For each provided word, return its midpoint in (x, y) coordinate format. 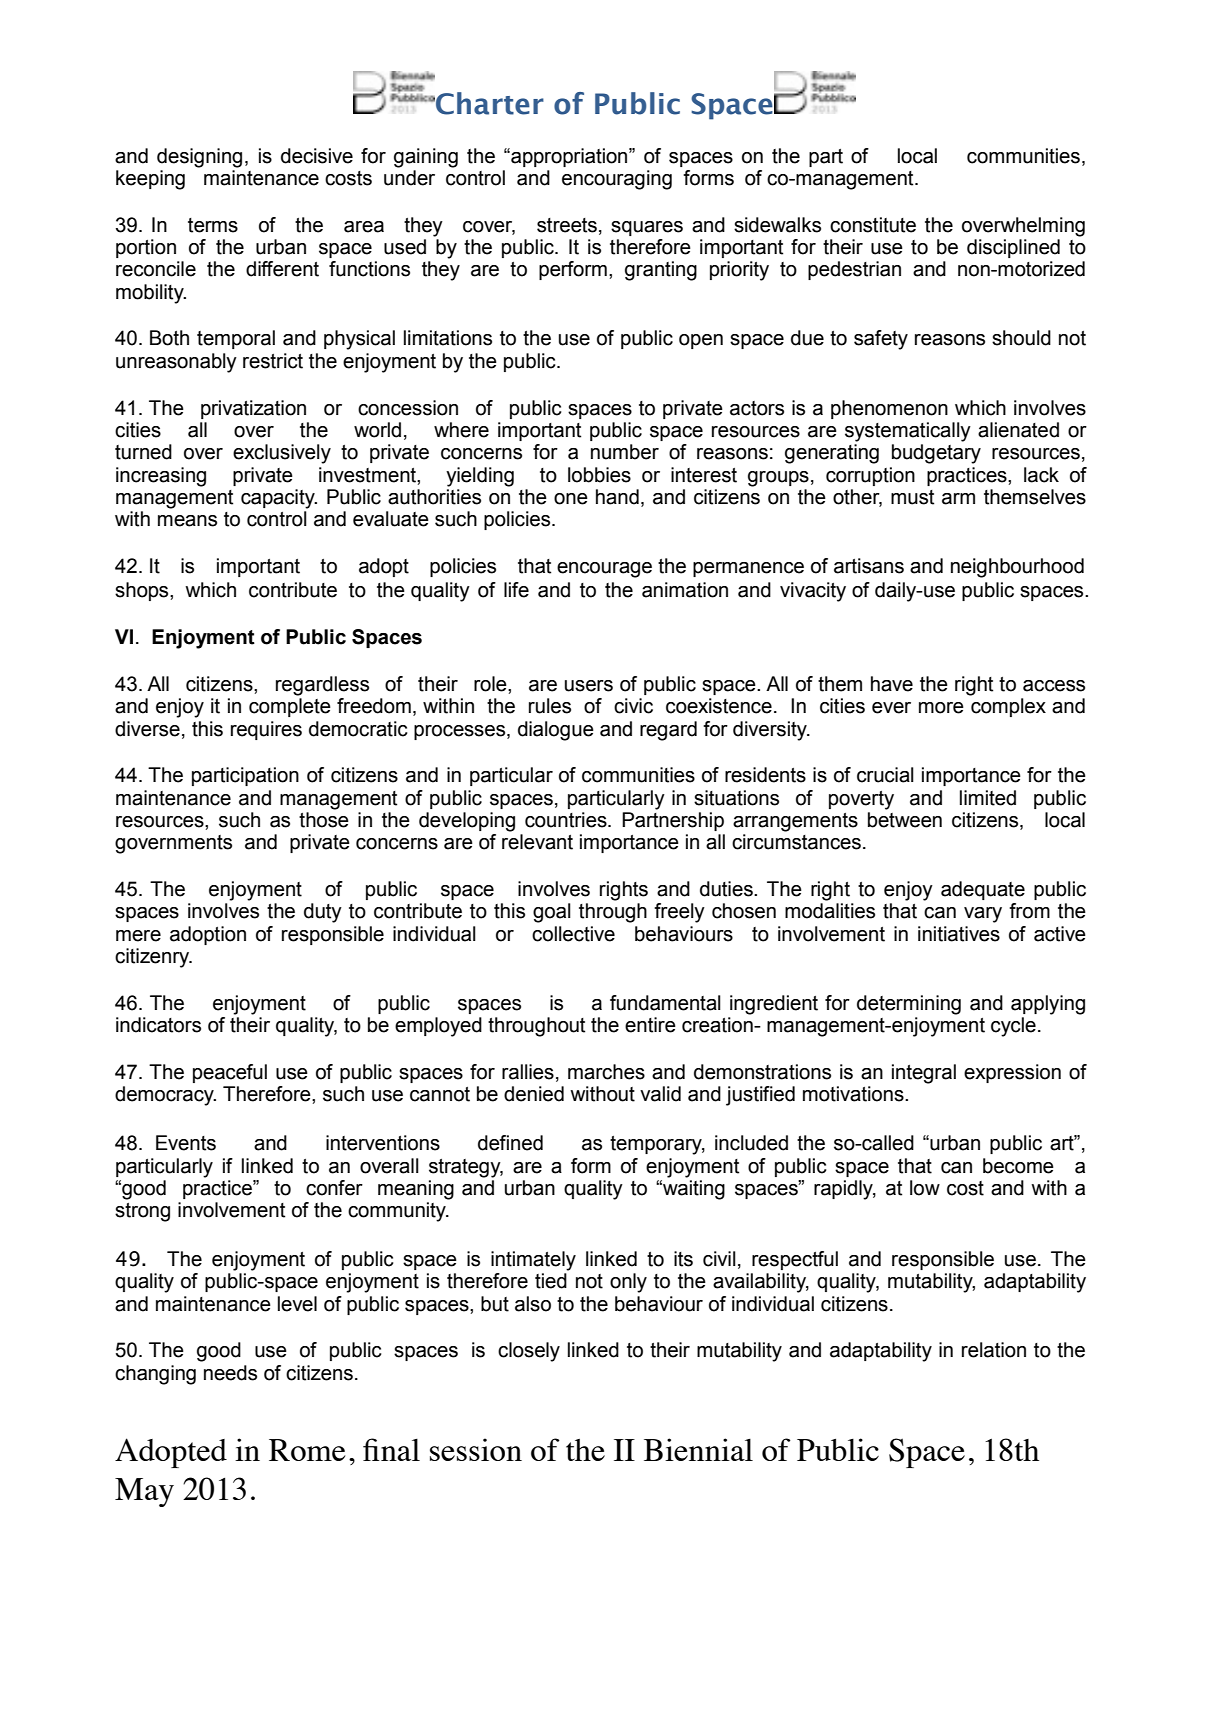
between (905, 820)
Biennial (698, 1449)
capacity (279, 499)
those (324, 820)
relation (994, 1350)
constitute (873, 225)
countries (567, 820)
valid (660, 1094)
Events (186, 1143)
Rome (307, 1450)
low (925, 1188)
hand (617, 497)
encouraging (617, 180)
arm (958, 499)
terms (213, 225)
